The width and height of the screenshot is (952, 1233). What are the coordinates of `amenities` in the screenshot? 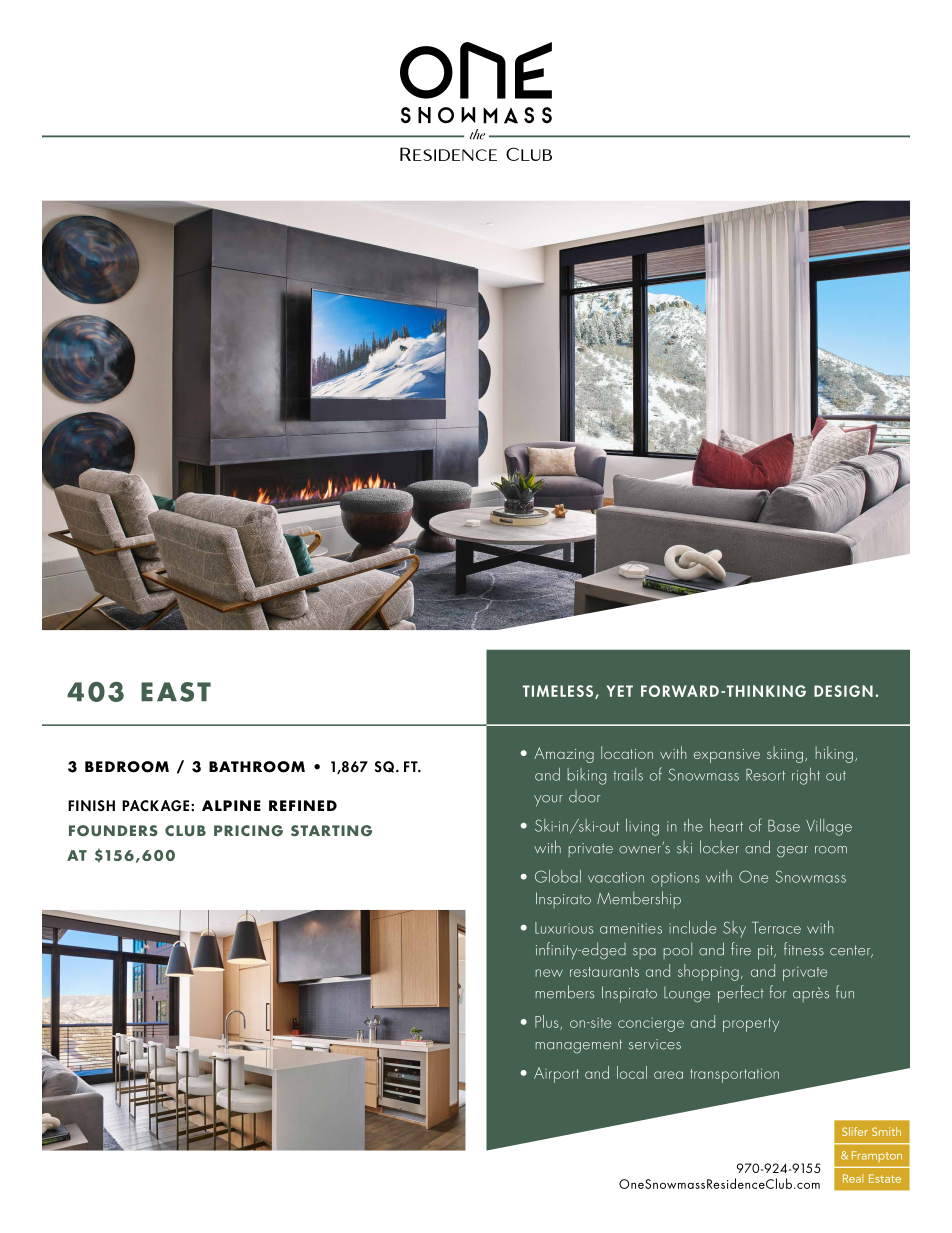 It's located at (631, 928).
